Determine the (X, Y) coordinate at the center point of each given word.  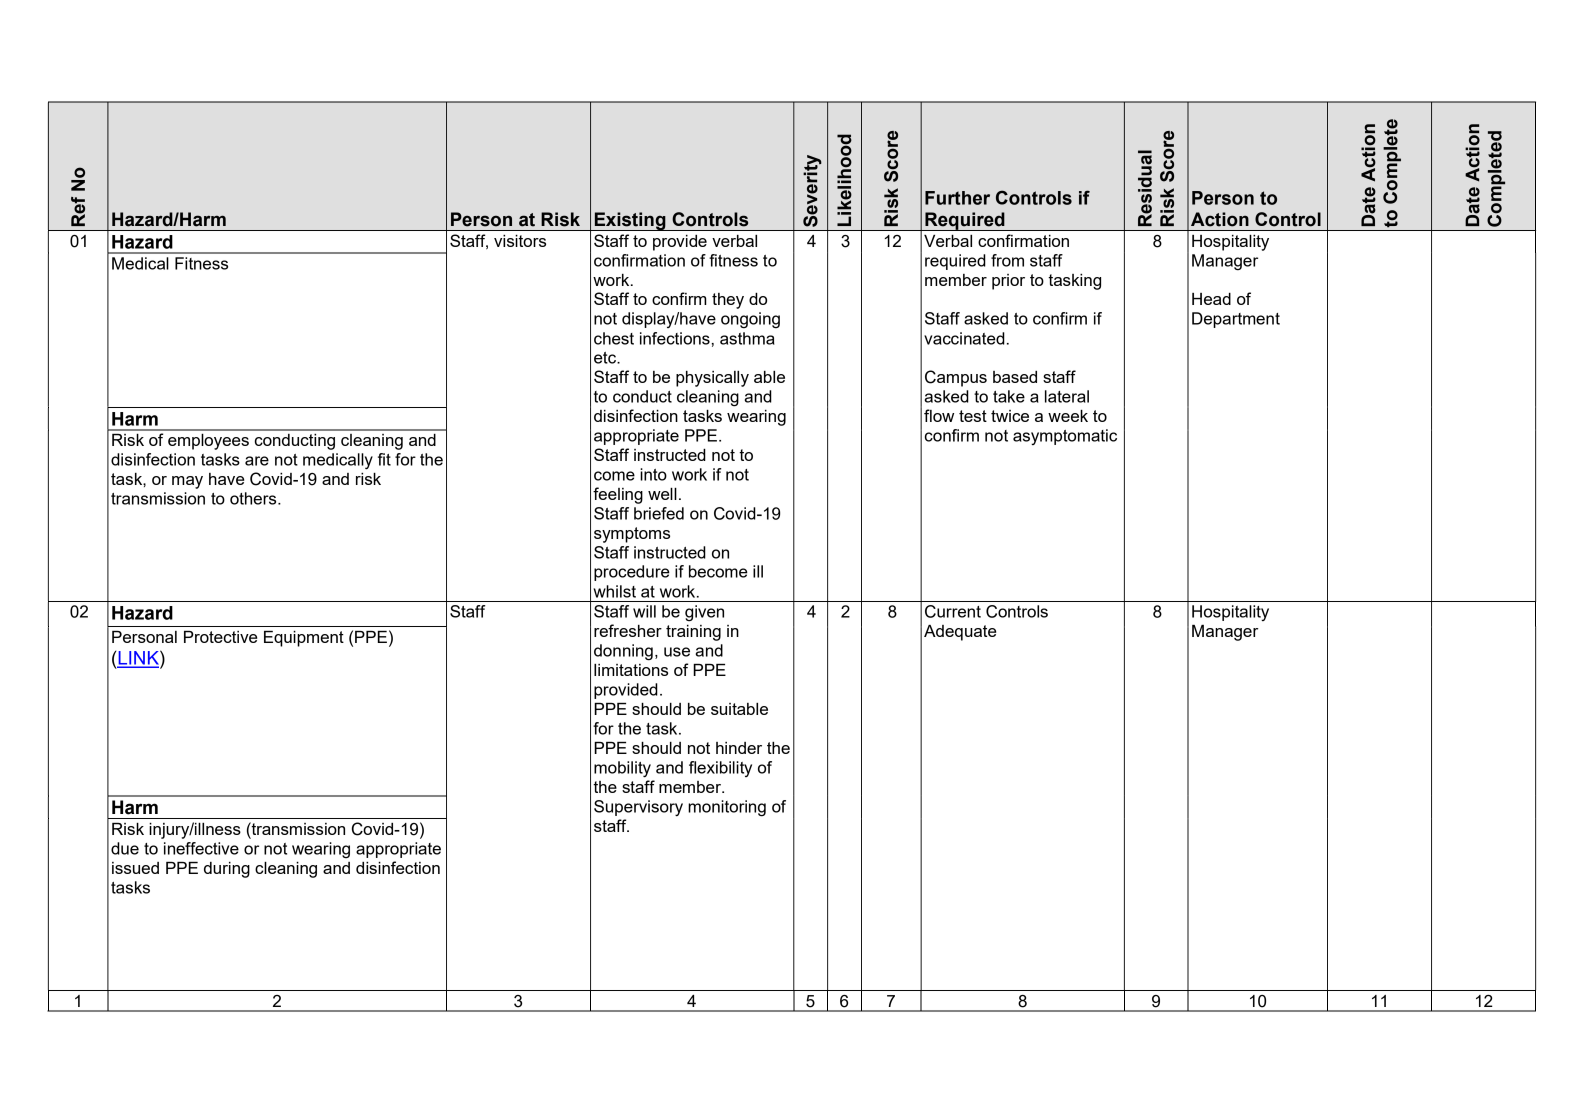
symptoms (632, 535)
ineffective (201, 848)
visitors (520, 241)
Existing (630, 221)
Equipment (304, 639)
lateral (1067, 396)
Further (957, 198)
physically (712, 379)
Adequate (960, 633)
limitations (631, 670)
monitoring (727, 808)
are (257, 461)
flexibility (720, 769)
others (254, 498)
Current (953, 611)
